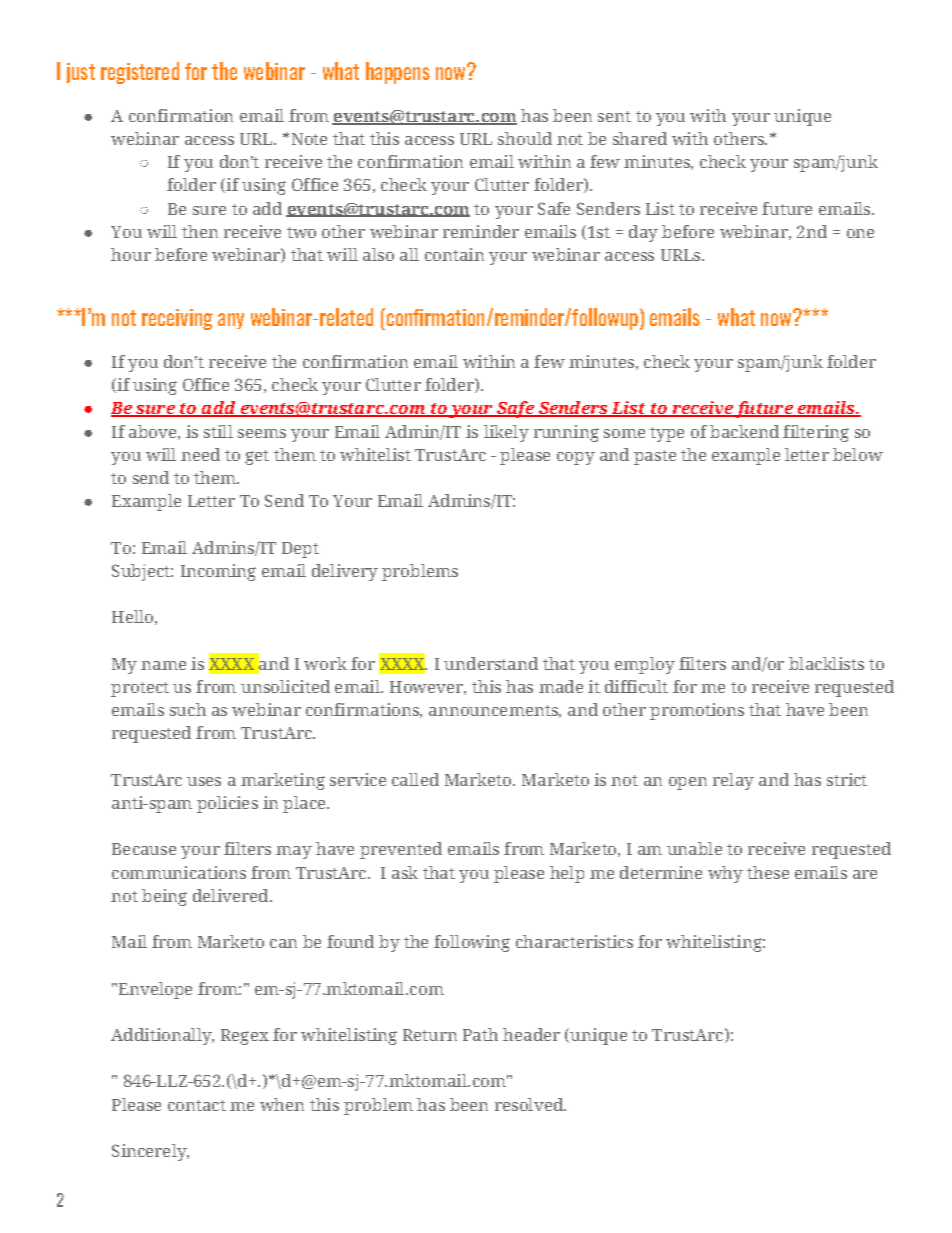 This screenshot has height=1233, width=952. I want to click on employ, so click(645, 665).
